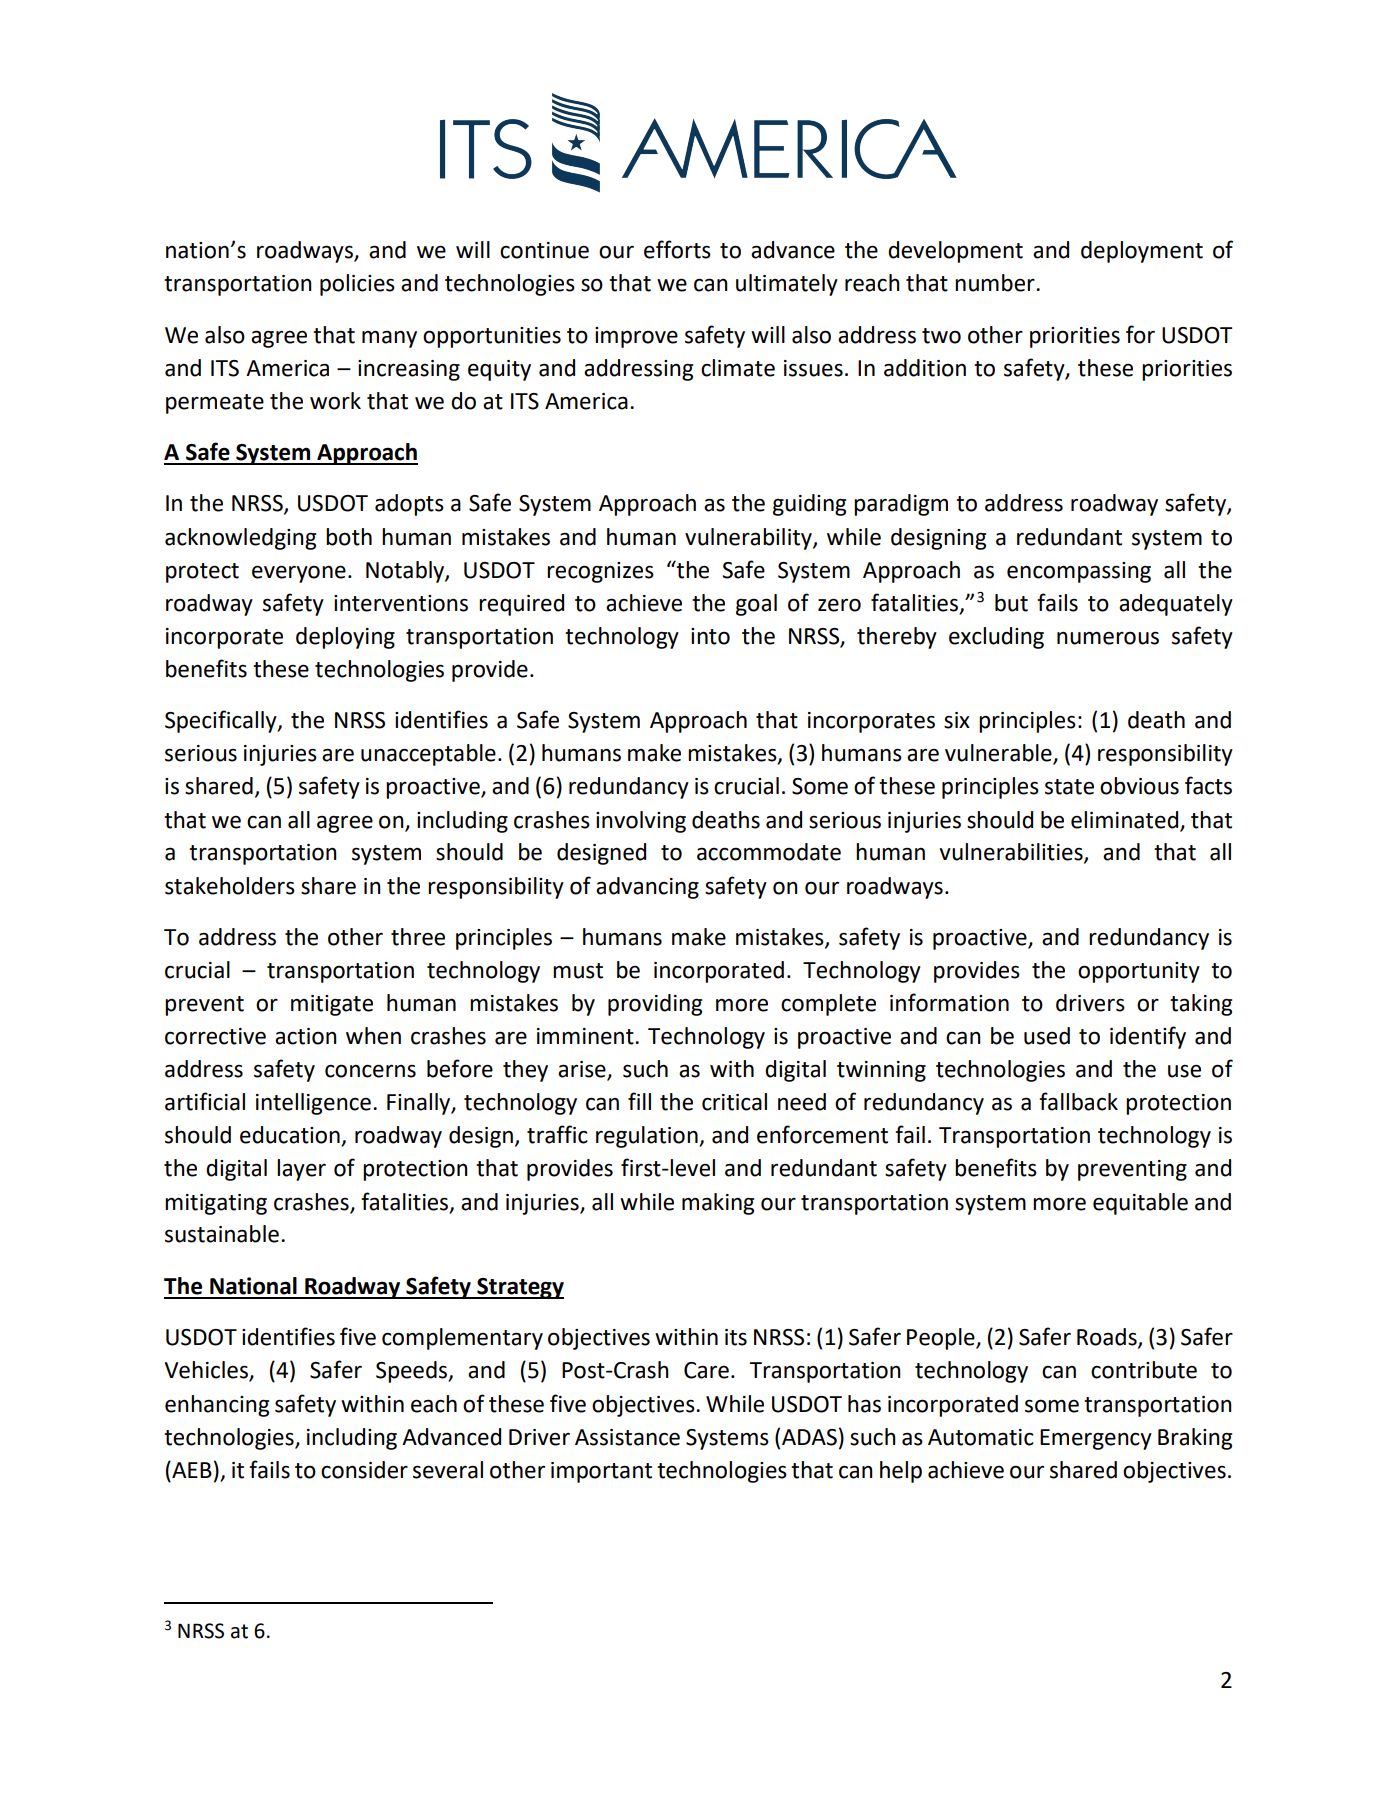  I want to click on policies, so click(357, 285).
